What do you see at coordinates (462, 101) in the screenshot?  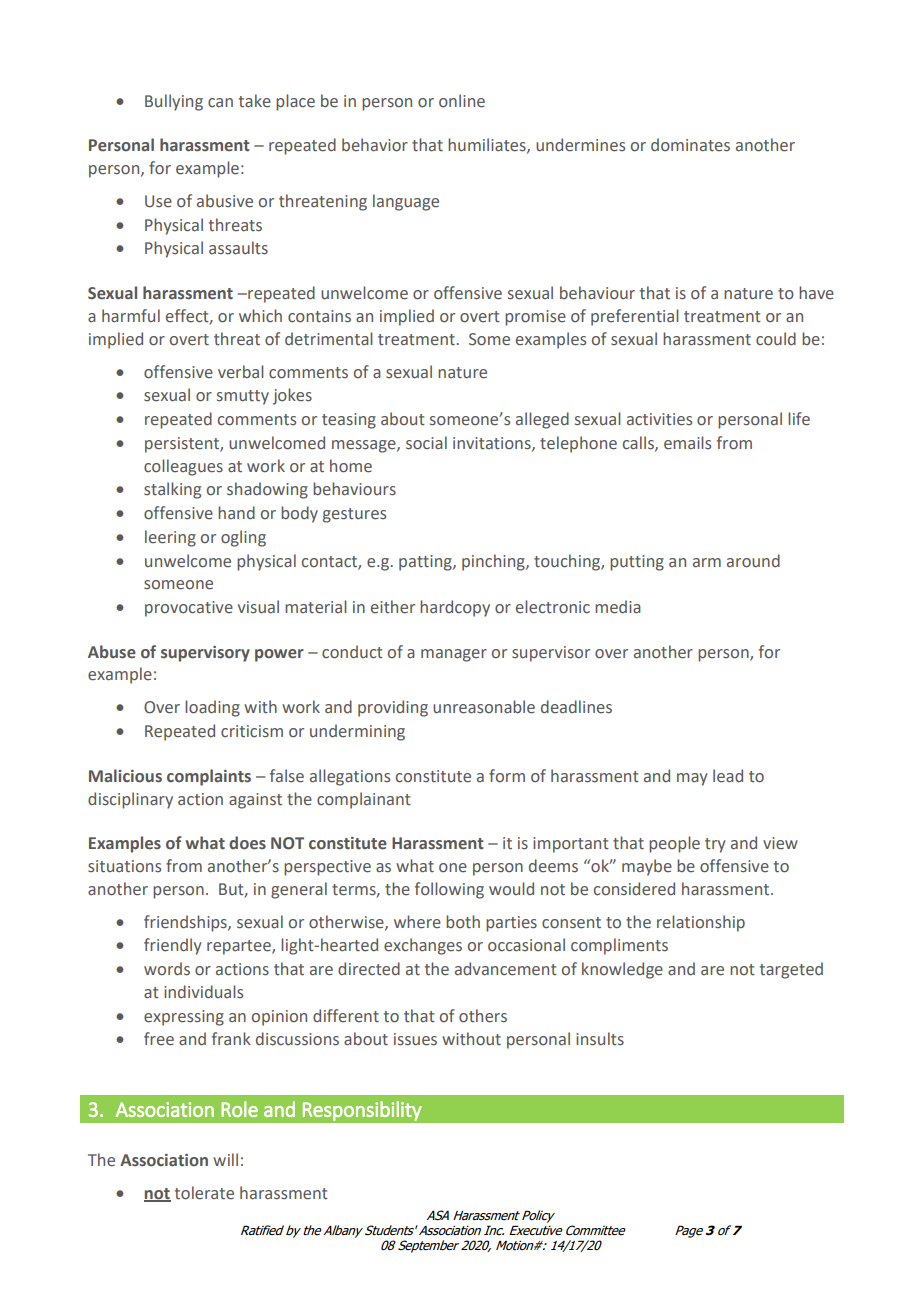 I see `online` at bounding box center [462, 101].
